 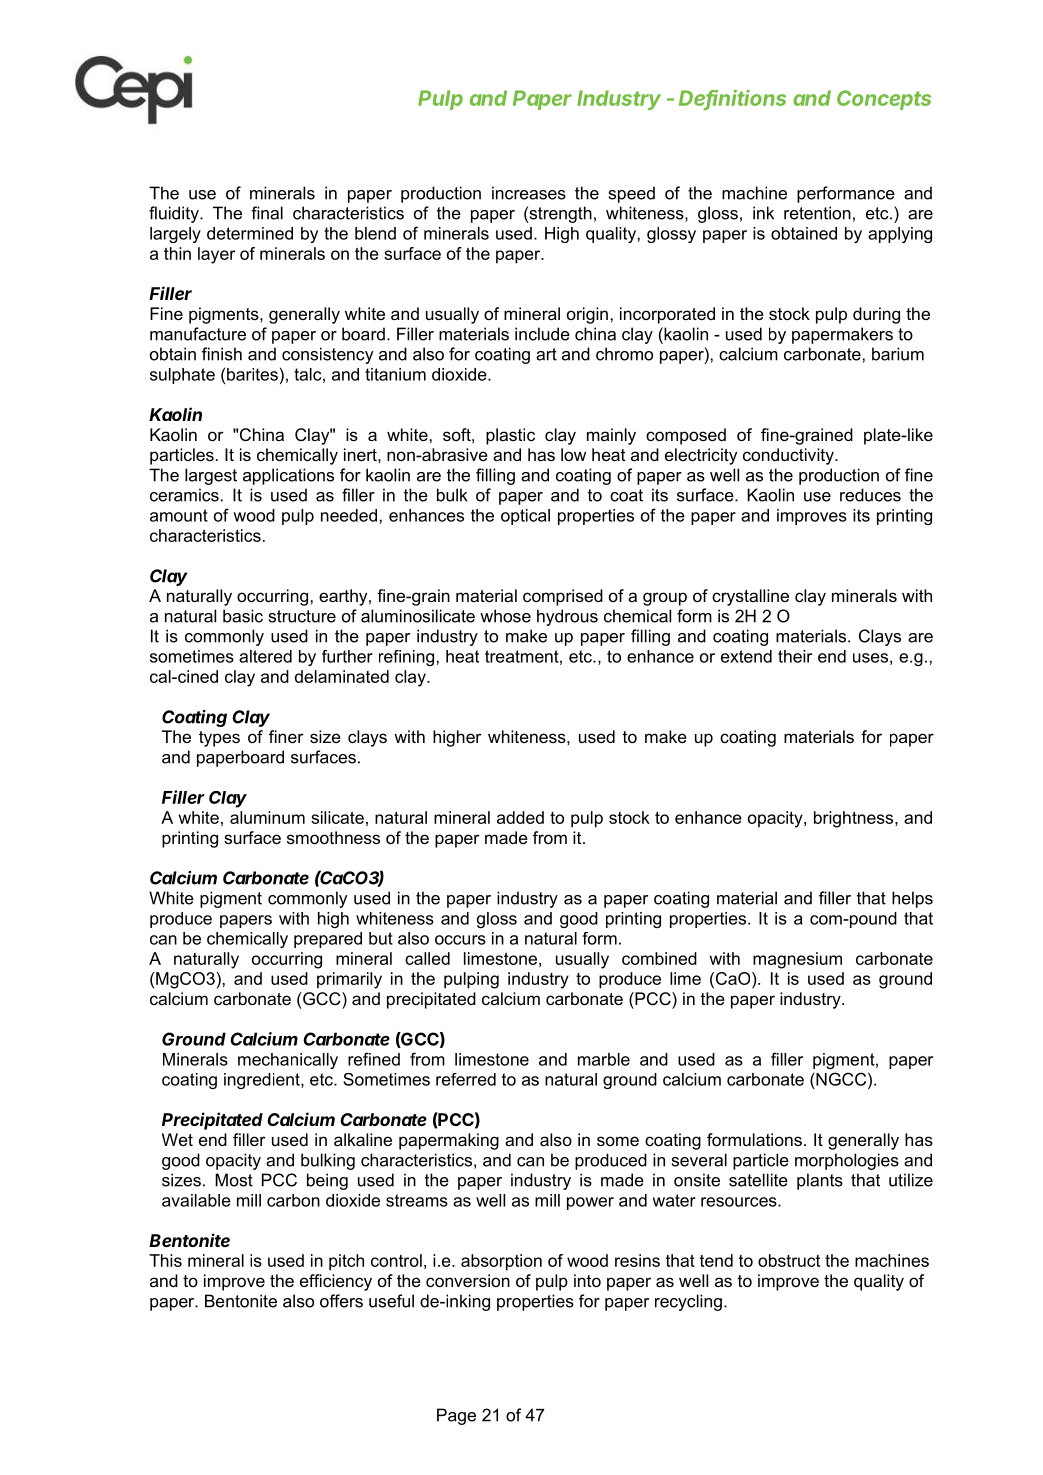 What do you see at coordinates (341, 1301) in the screenshot?
I see `offers` at bounding box center [341, 1301].
